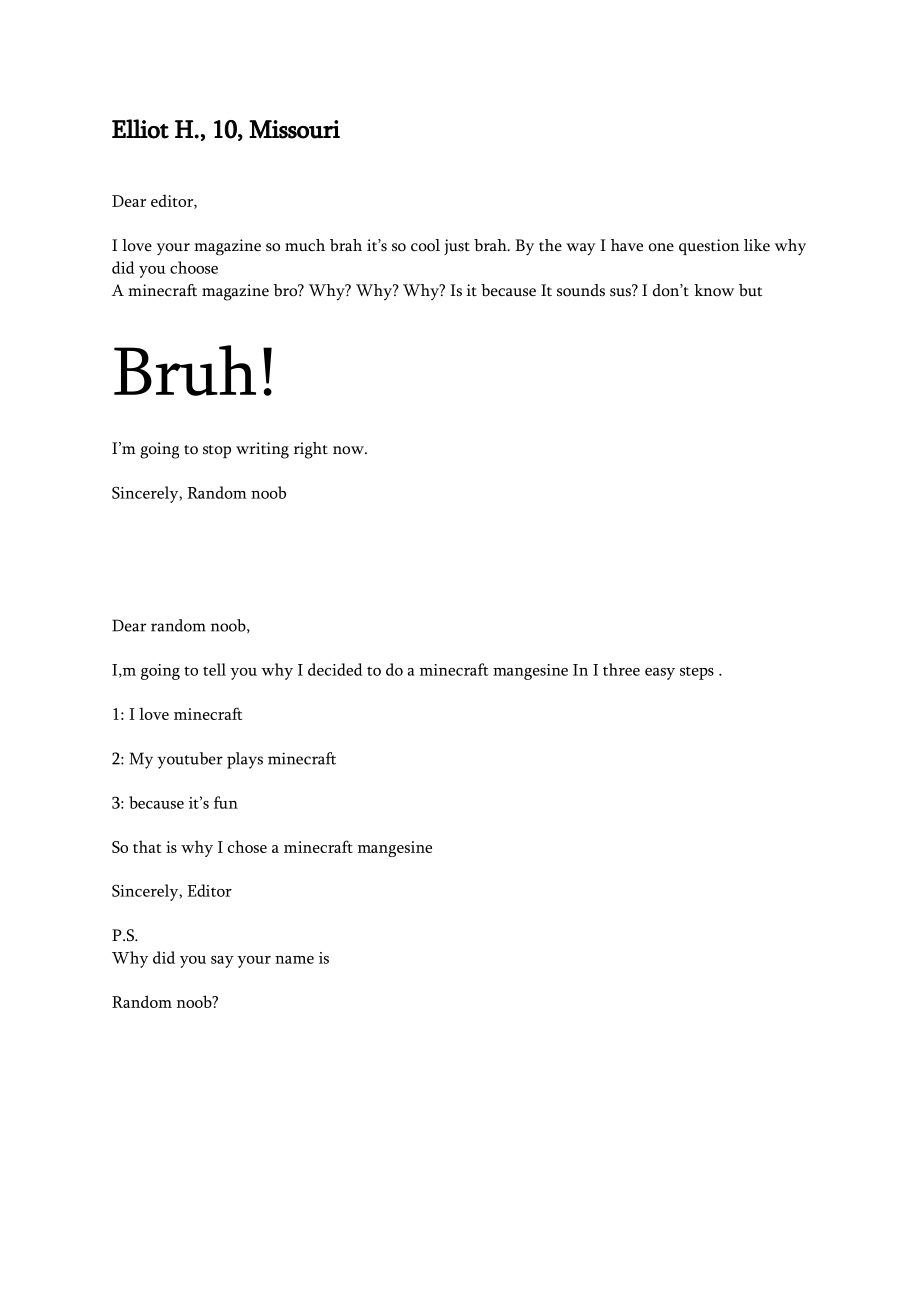 This screenshot has height=1308, width=924. What do you see at coordinates (140, 129) in the screenshot?
I see `Elliot` at bounding box center [140, 129].
